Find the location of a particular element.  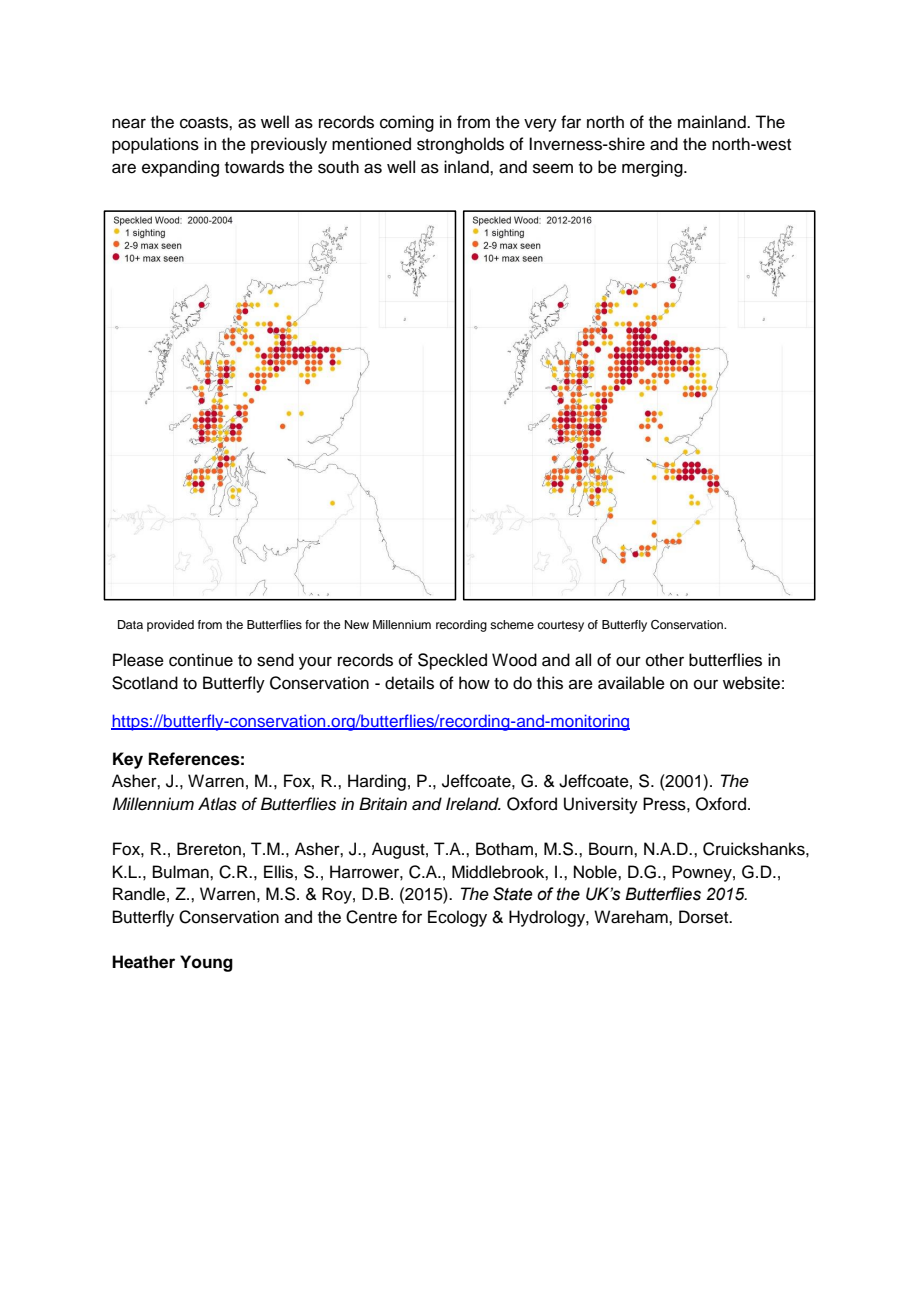

expanding is located at coordinates (180, 168).
